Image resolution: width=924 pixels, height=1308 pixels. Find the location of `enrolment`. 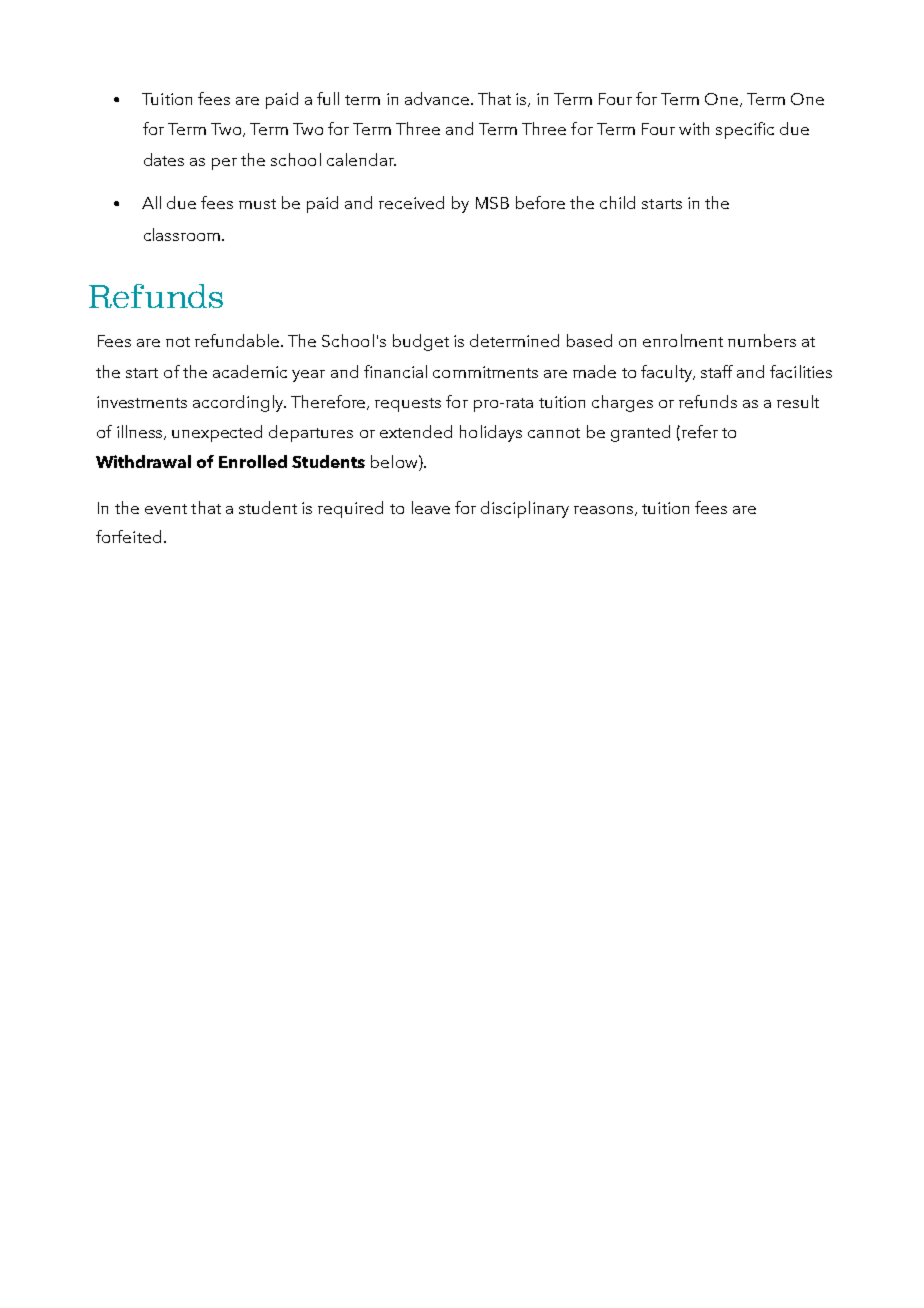

enrolment is located at coordinates (683, 340).
